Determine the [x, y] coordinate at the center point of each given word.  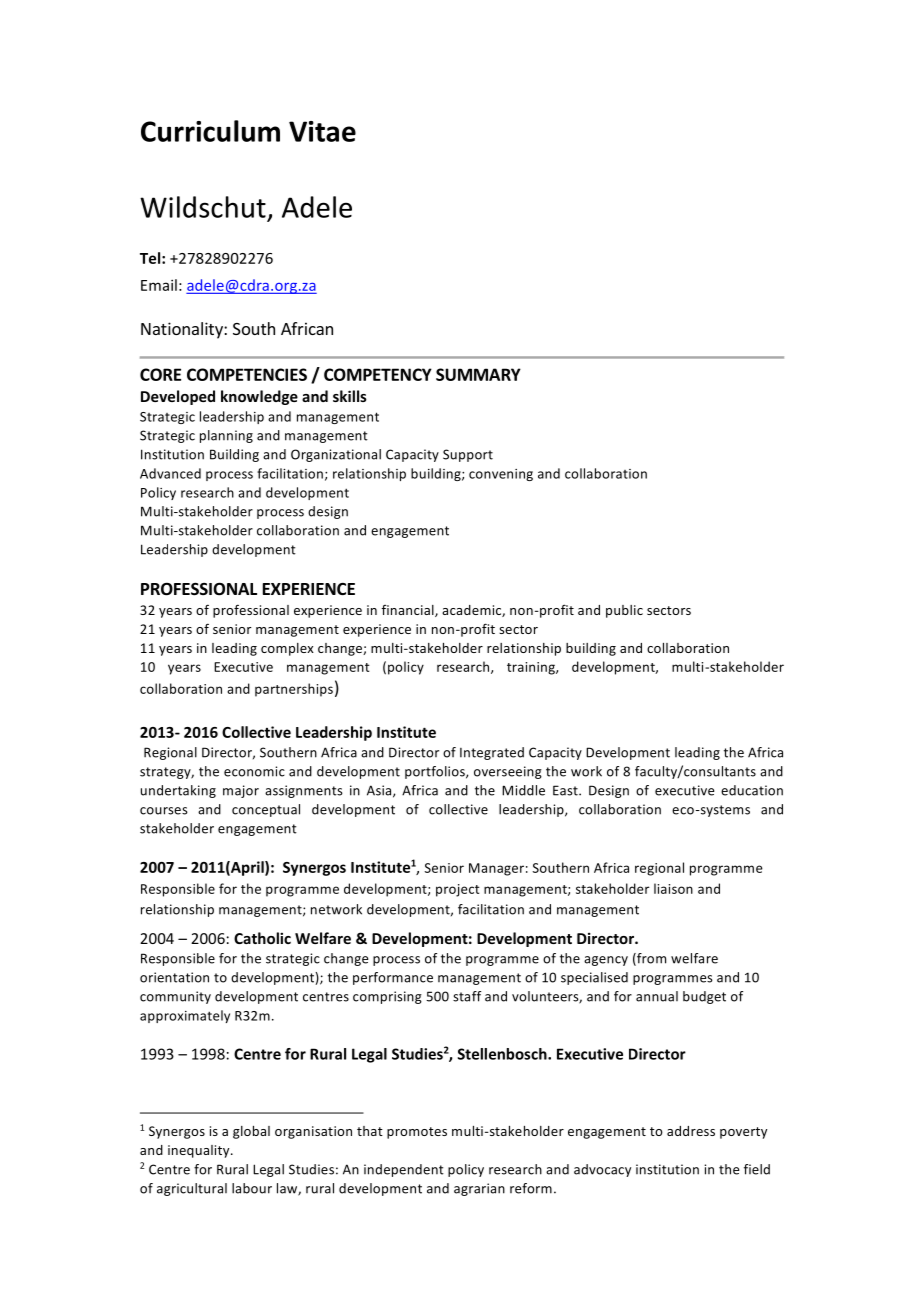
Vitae [322, 131]
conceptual [266, 810]
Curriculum [210, 131]
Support [468, 455]
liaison [673, 888]
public [624, 611]
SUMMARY [478, 374]
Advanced [170, 473]
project [458, 890]
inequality [200, 1151]
